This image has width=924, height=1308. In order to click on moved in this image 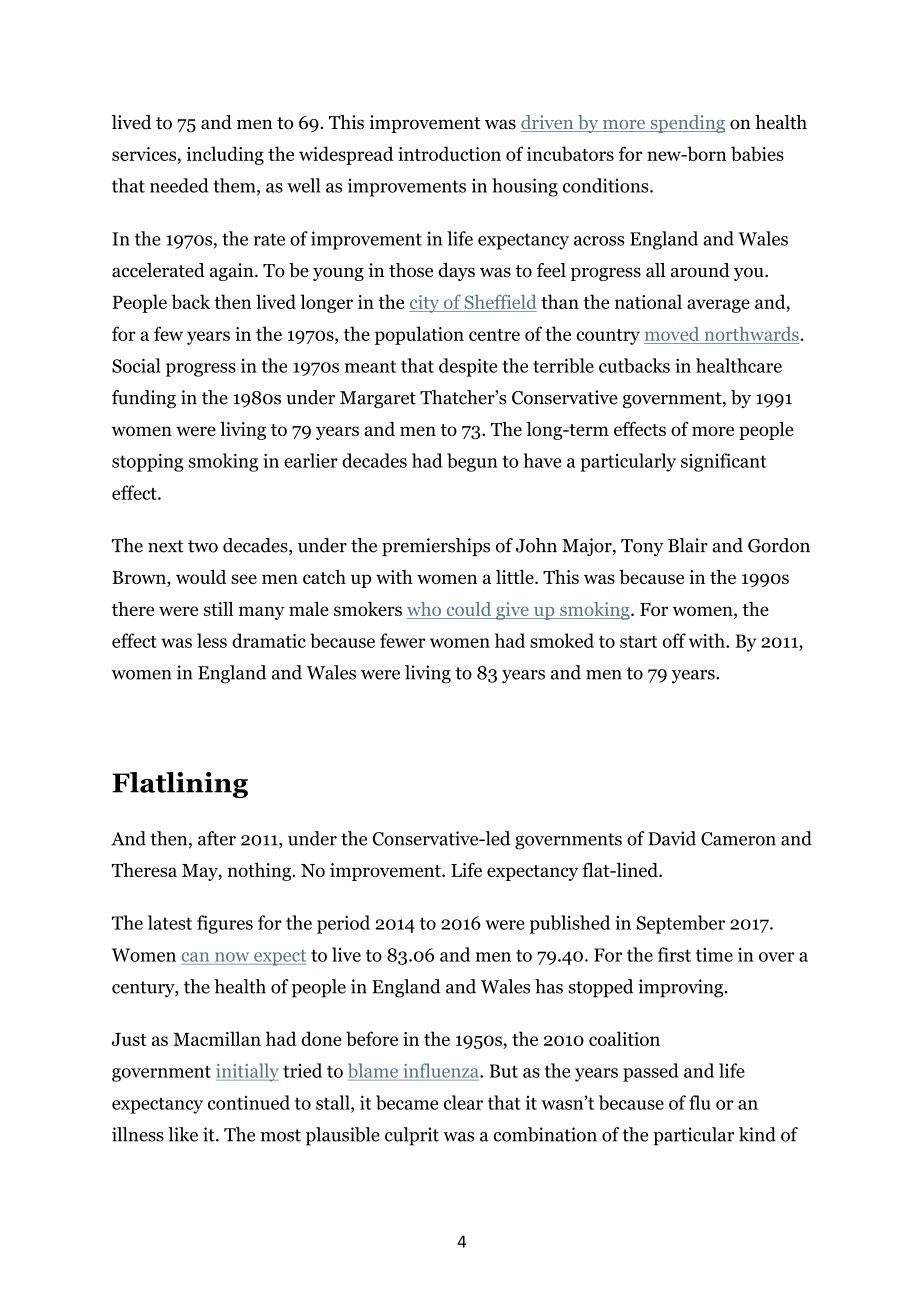, I will do `click(672, 334)`.
